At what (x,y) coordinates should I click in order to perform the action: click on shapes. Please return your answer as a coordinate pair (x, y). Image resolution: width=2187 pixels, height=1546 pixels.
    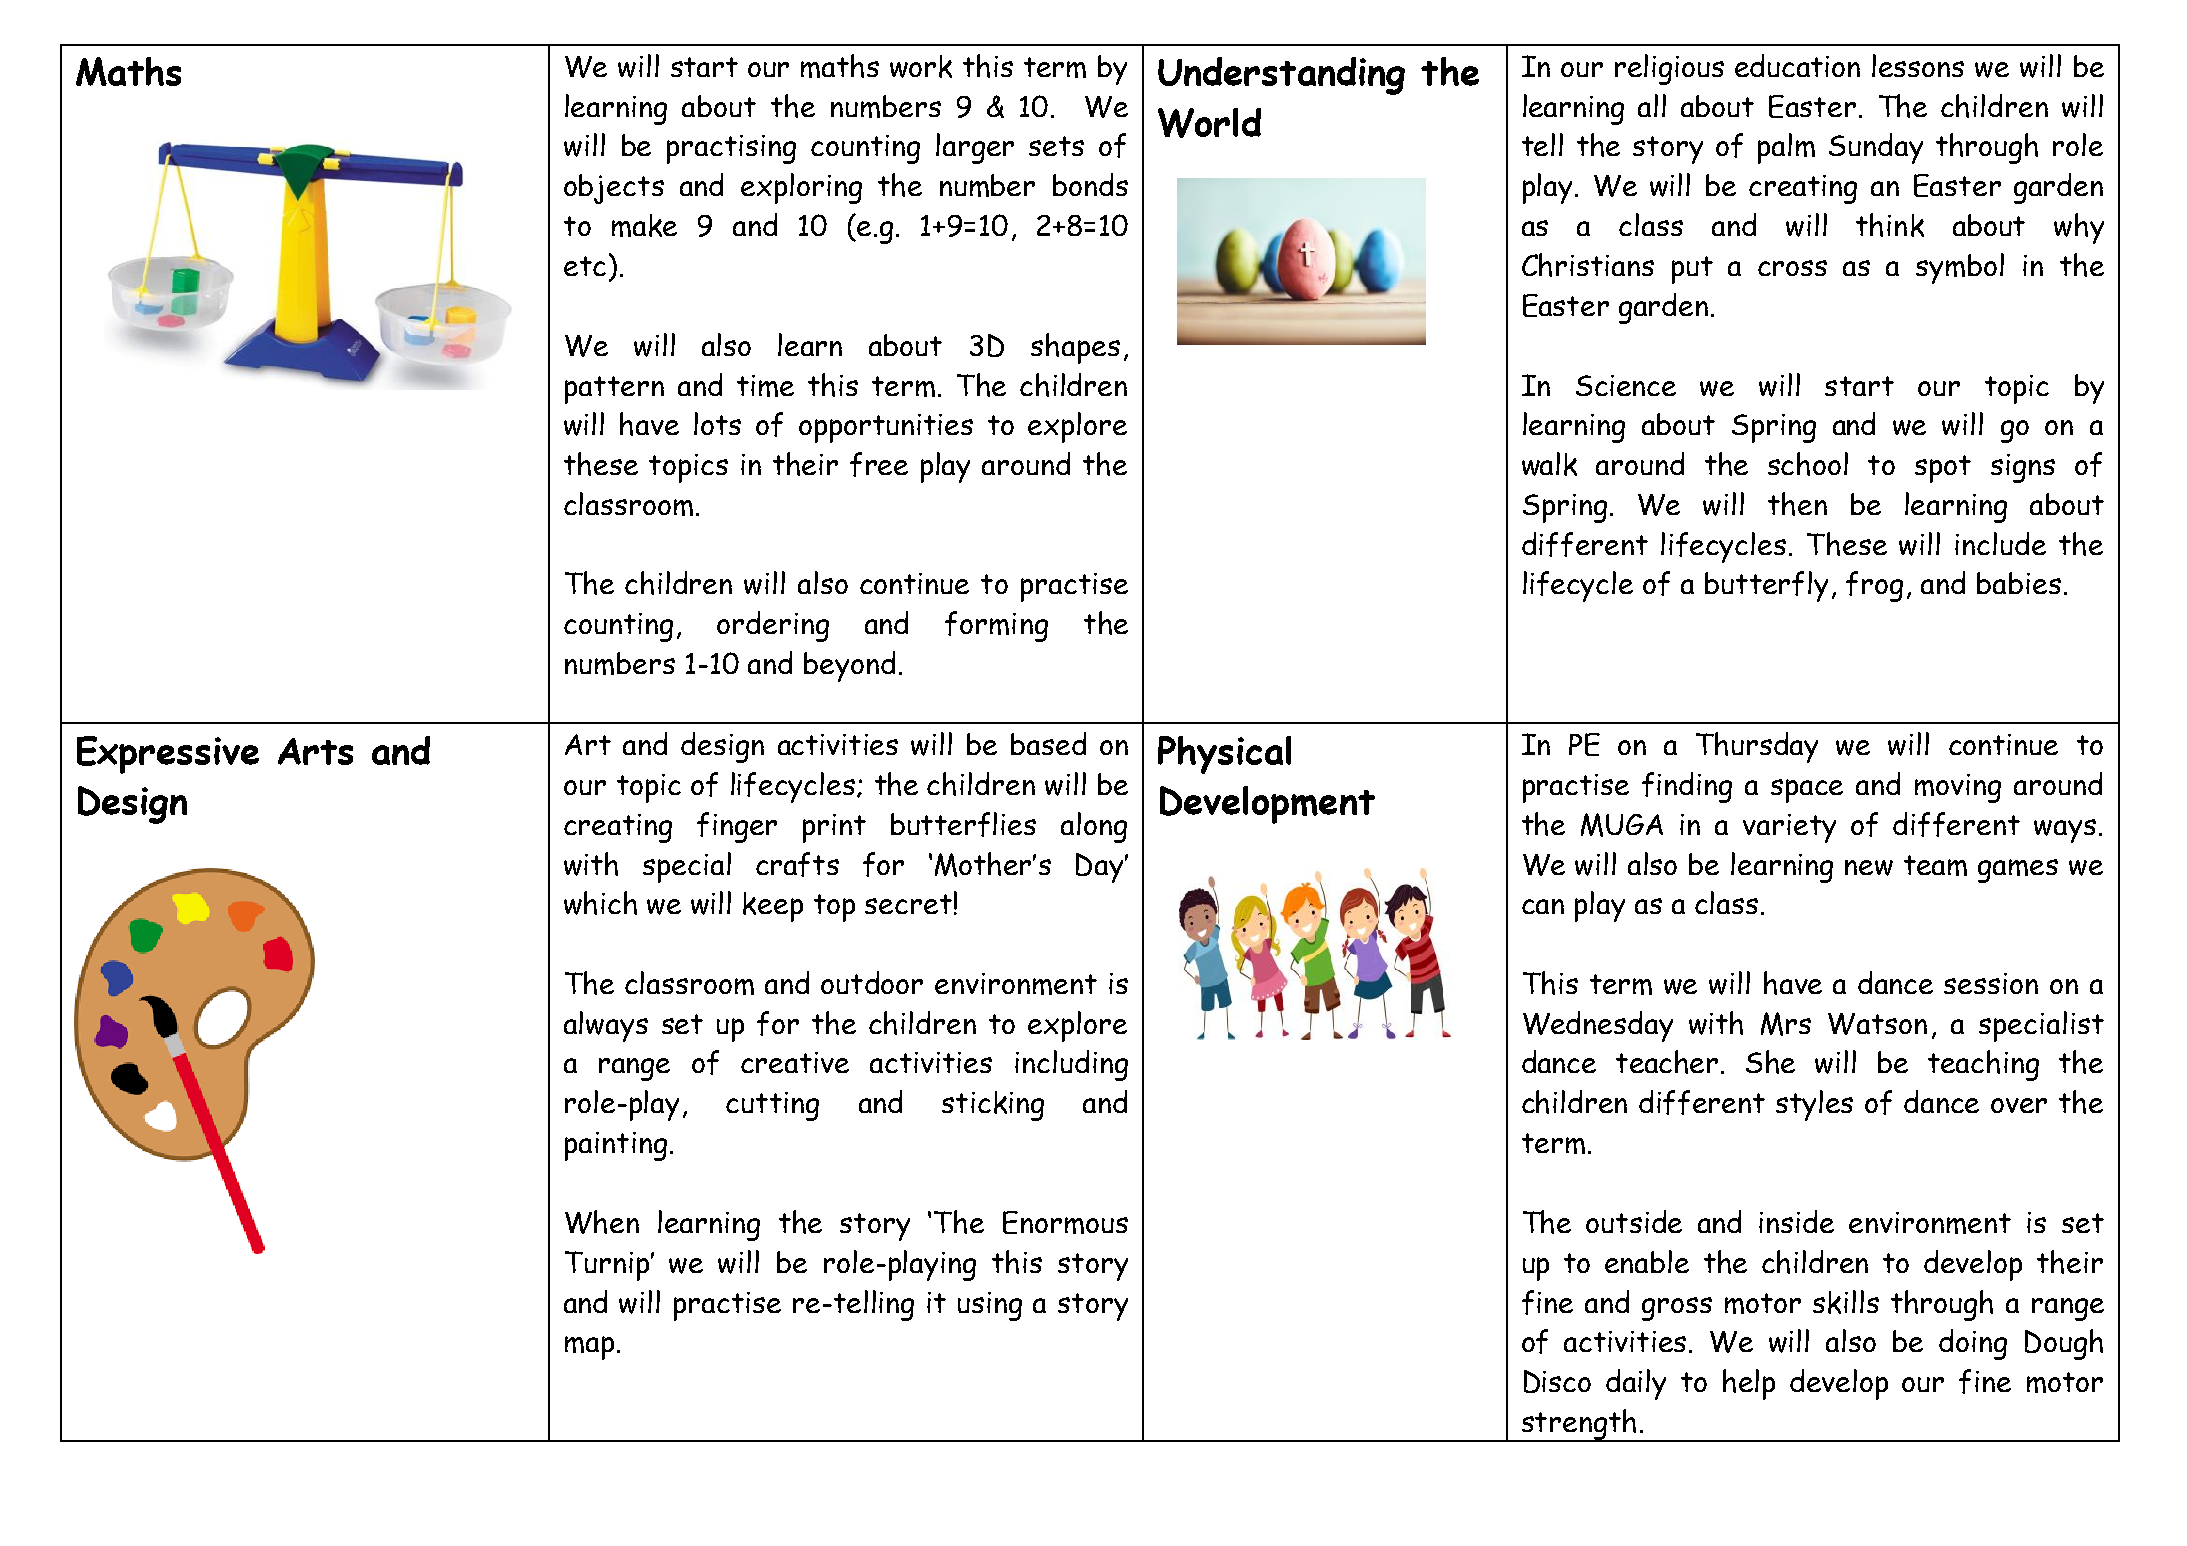
    Looking at the image, I should click on (1075, 348).
